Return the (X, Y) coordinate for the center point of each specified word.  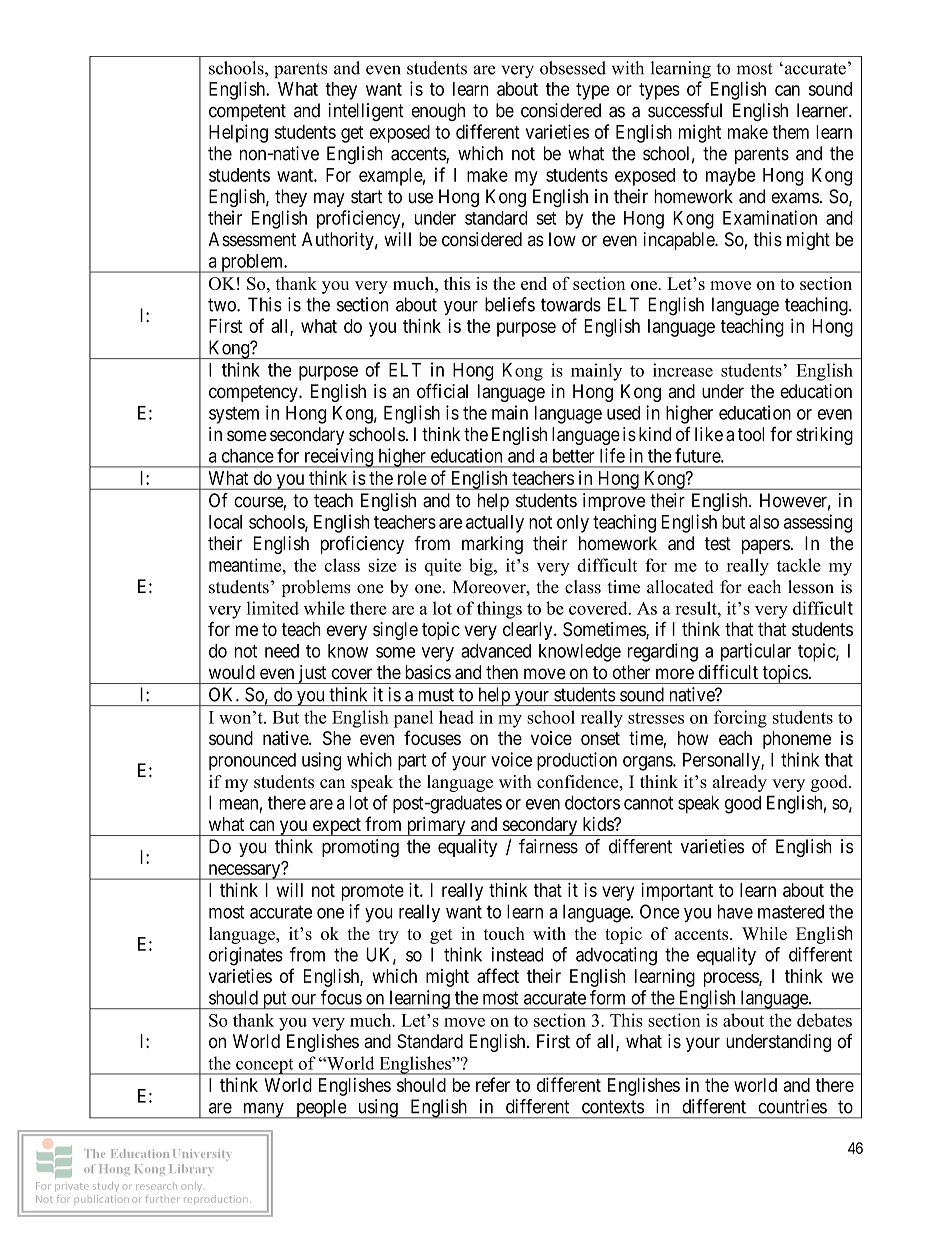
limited (273, 608)
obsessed (573, 68)
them (790, 132)
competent (247, 112)
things (499, 610)
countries (792, 1106)
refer (493, 1084)
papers (766, 546)
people (321, 1109)
